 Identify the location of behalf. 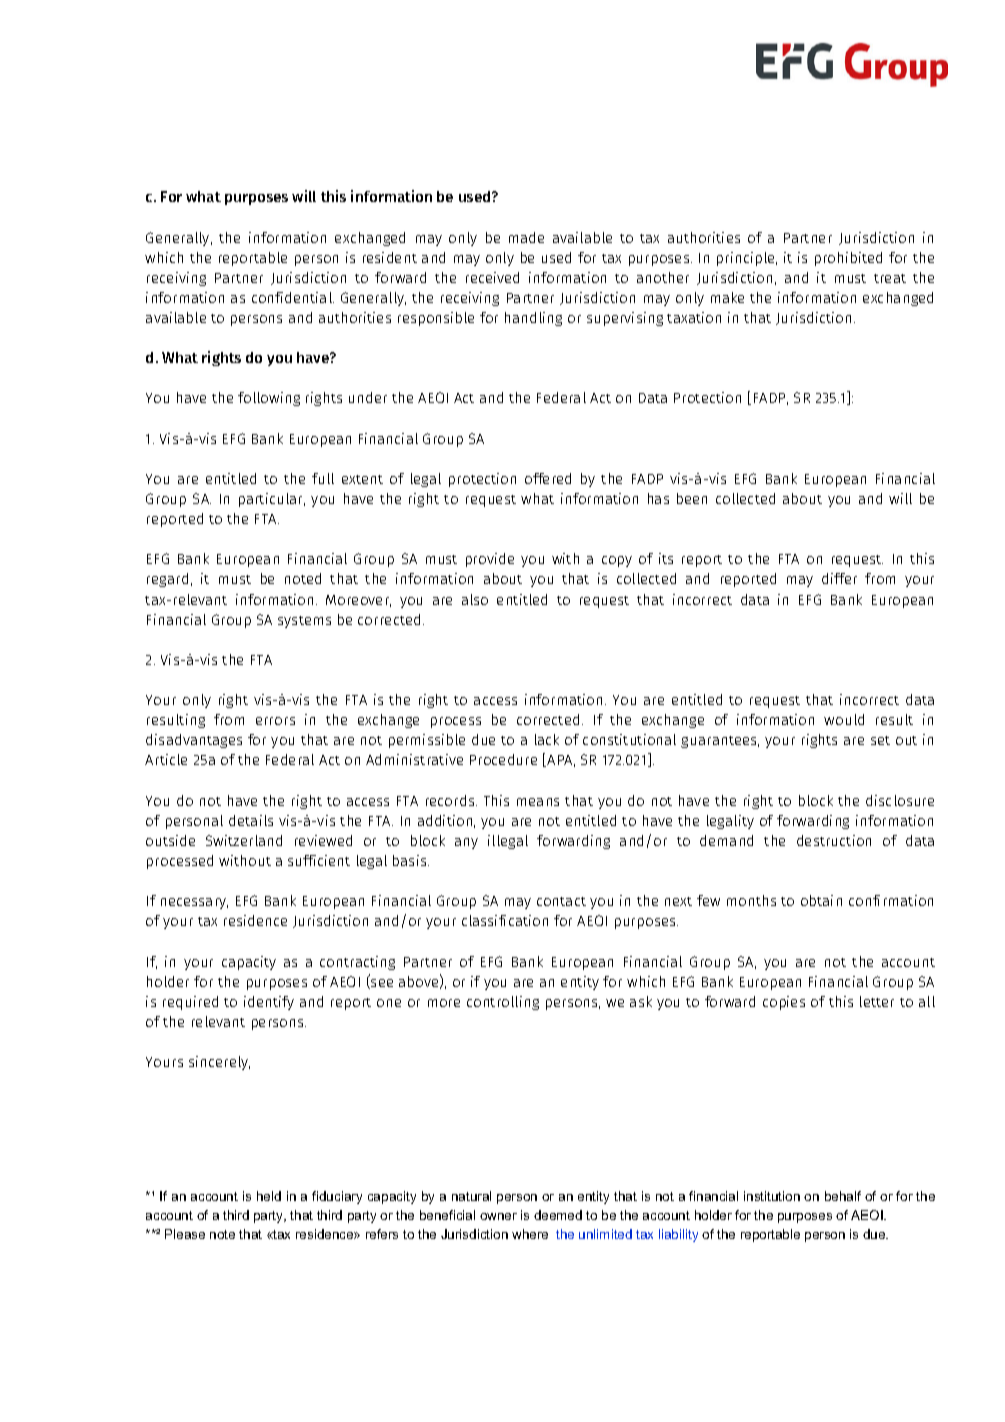
(843, 1196).
